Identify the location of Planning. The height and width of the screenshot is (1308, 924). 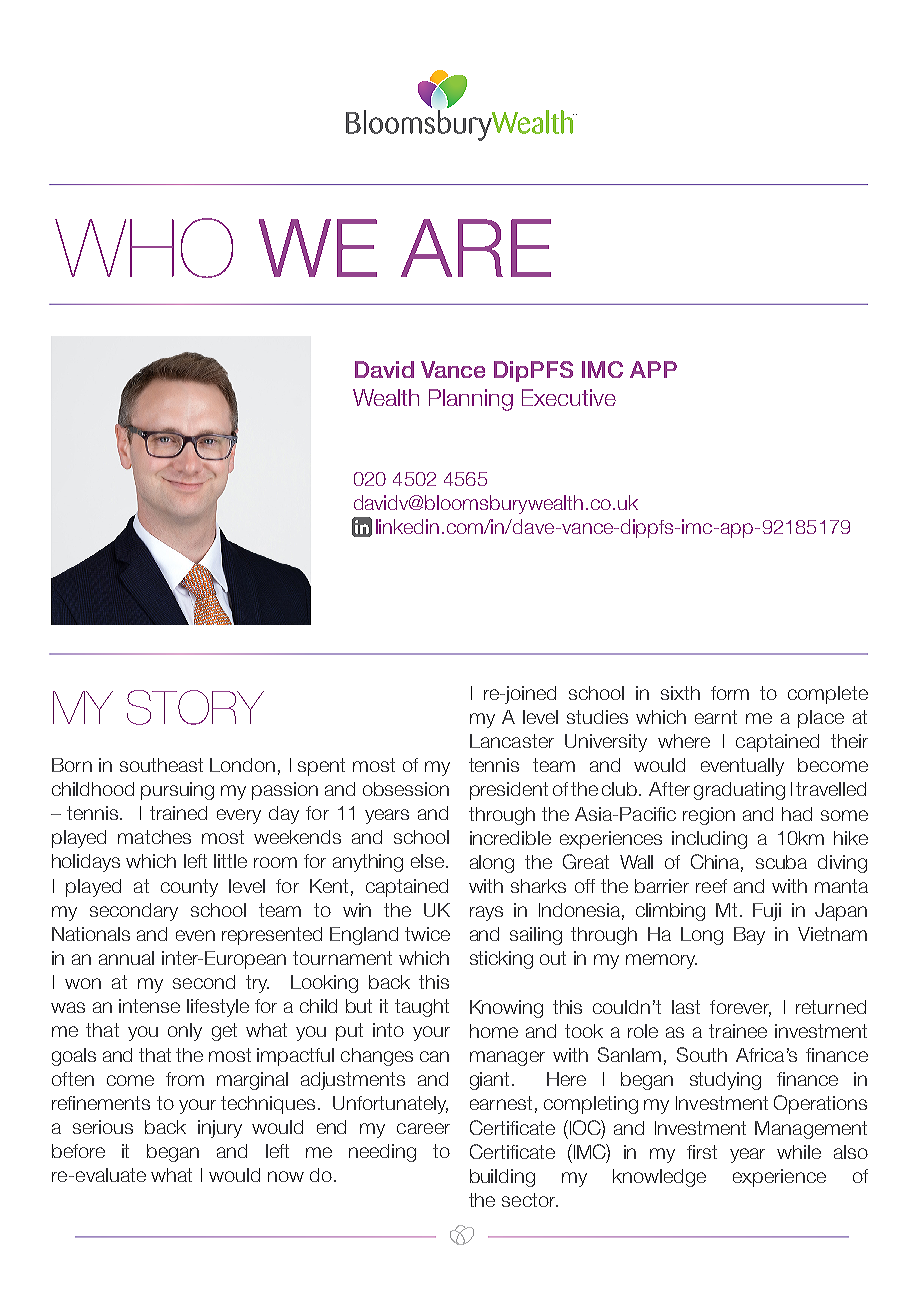
(471, 400).
